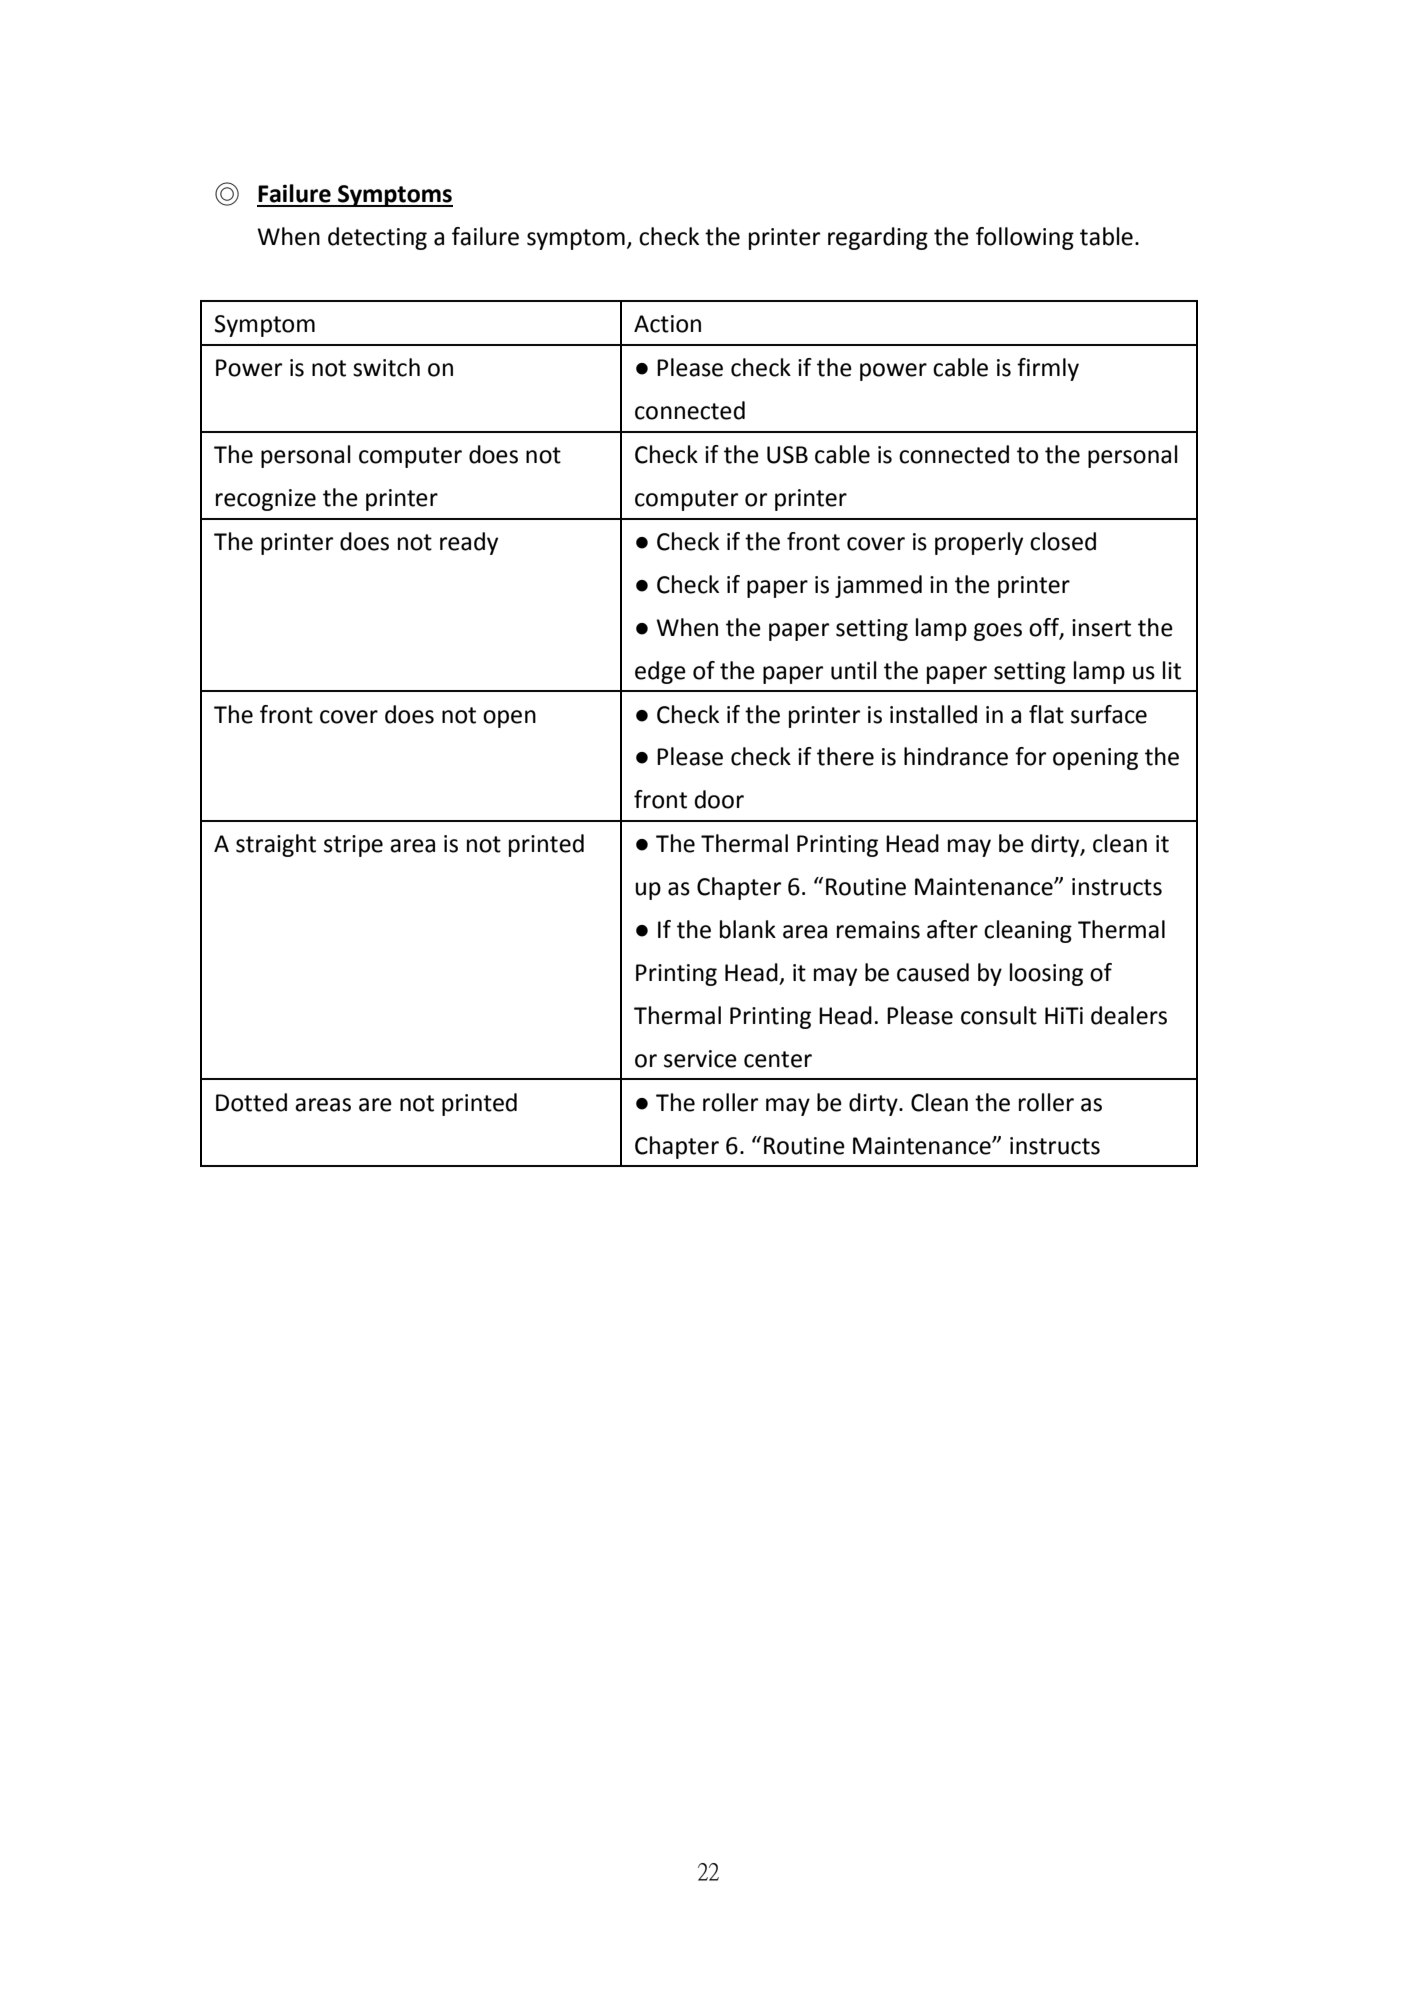 The image size is (1417, 2005). I want to click on jammed, so click(878, 586).
